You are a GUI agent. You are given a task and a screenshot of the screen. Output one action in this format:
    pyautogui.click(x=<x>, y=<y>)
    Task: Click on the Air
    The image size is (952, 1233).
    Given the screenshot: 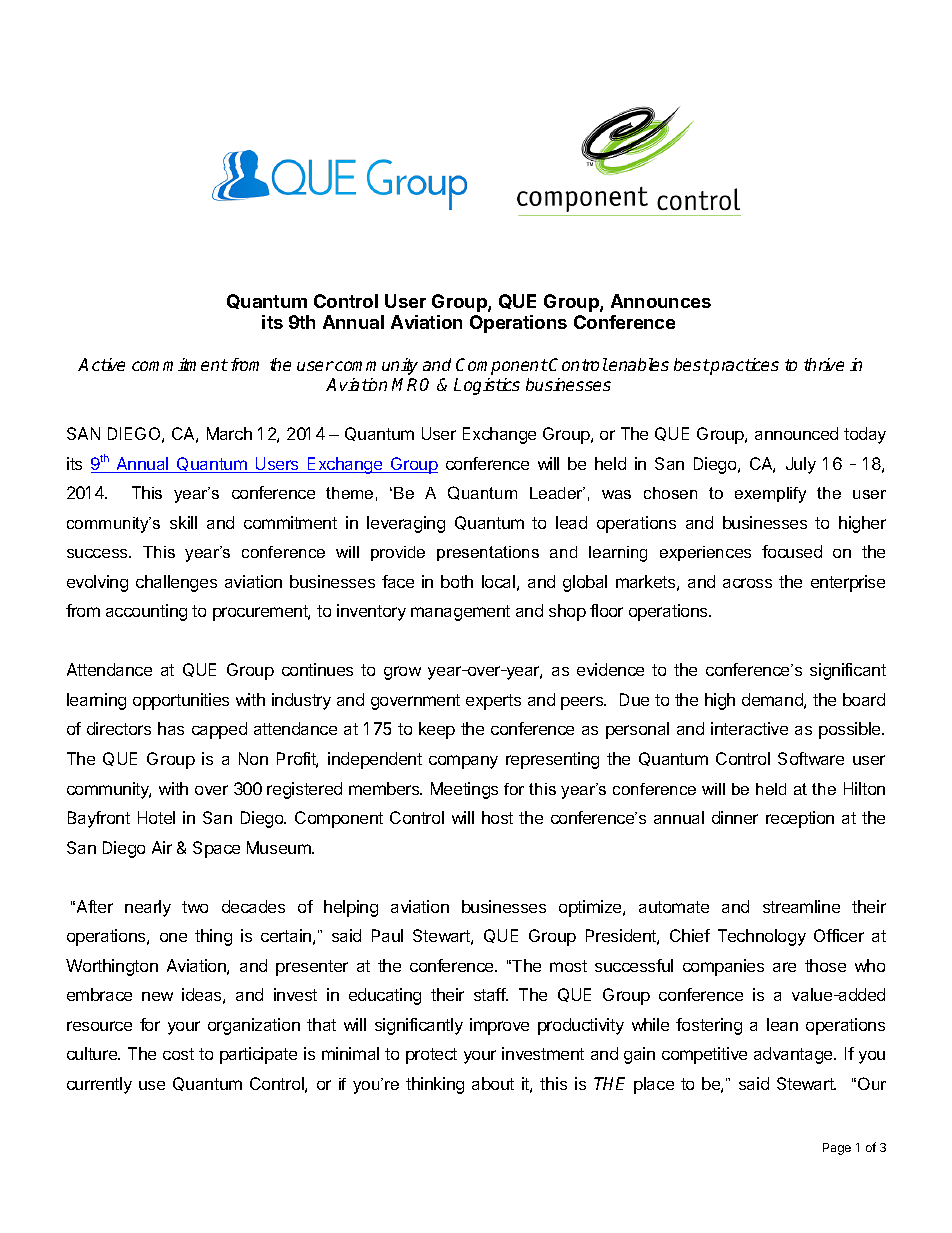 What is the action you would take?
    pyautogui.click(x=162, y=847)
